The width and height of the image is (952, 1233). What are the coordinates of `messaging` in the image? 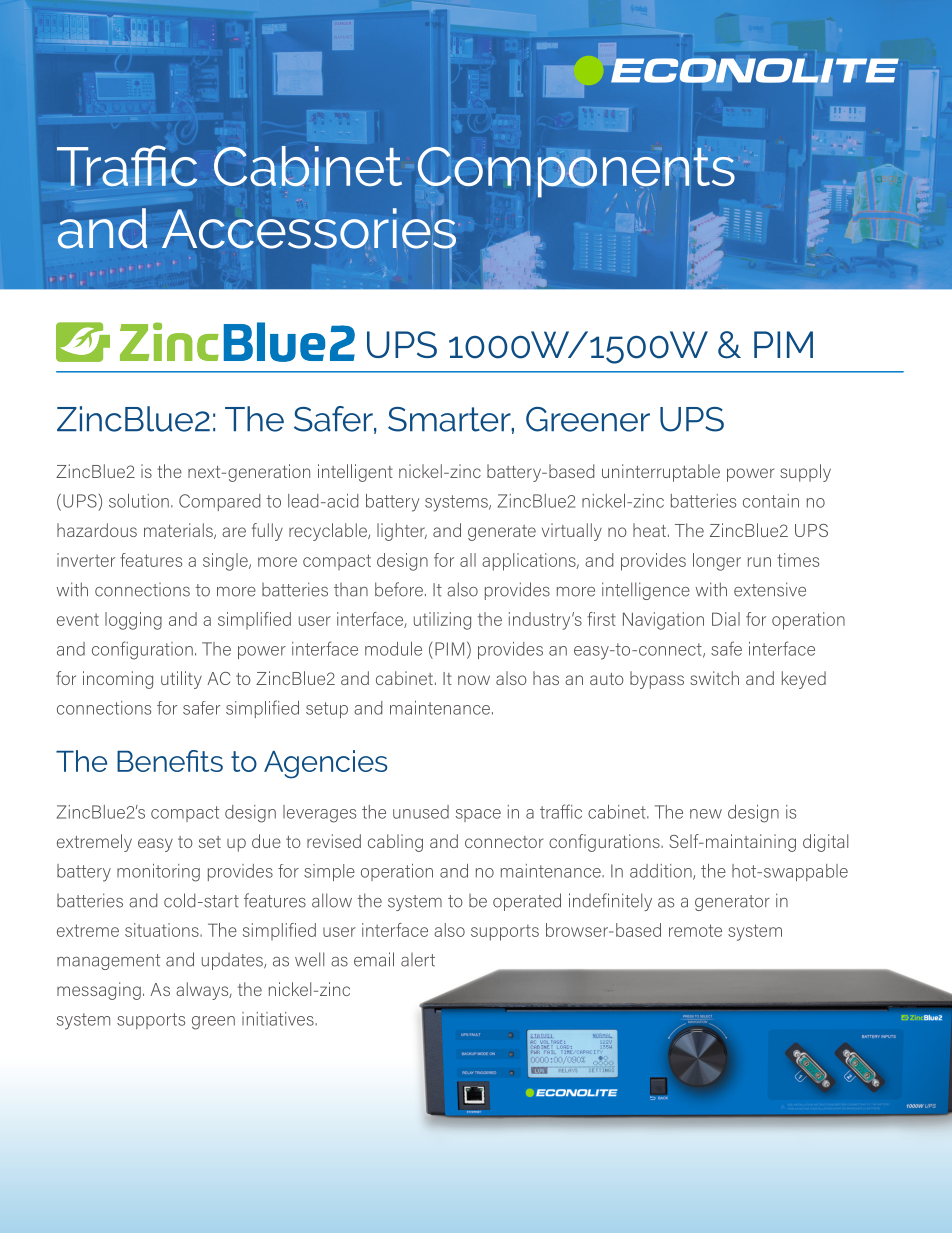 It's located at (99, 991).
